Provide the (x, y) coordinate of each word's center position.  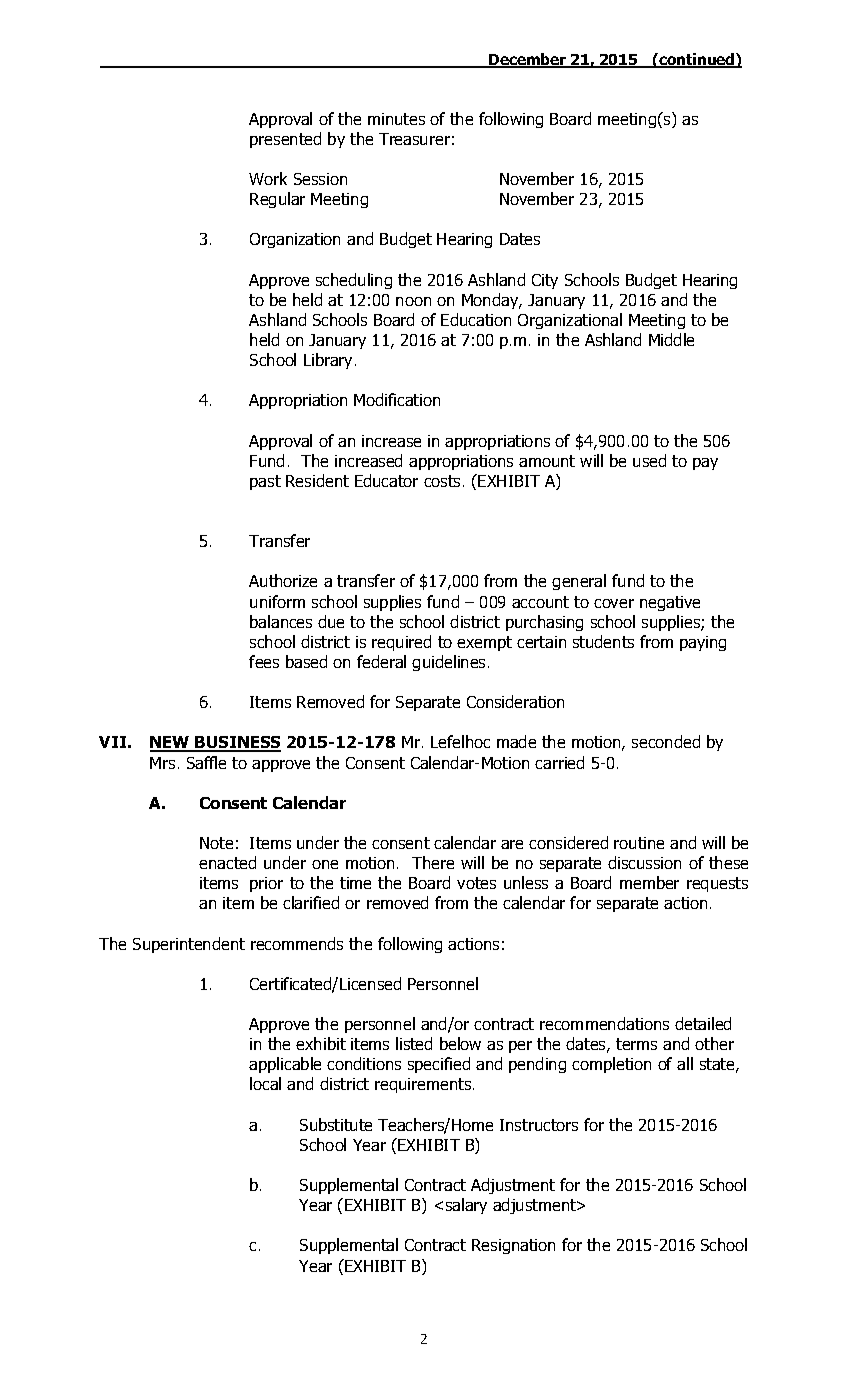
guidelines (450, 663)
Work (268, 178)
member (649, 882)
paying (703, 643)
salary (466, 1206)
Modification (397, 399)
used (649, 460)
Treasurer (414, 139)
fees (264, 661)
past (265, 482)
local (265, 1083)
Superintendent (189, 945)
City (545, 281)
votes (476, 883)
